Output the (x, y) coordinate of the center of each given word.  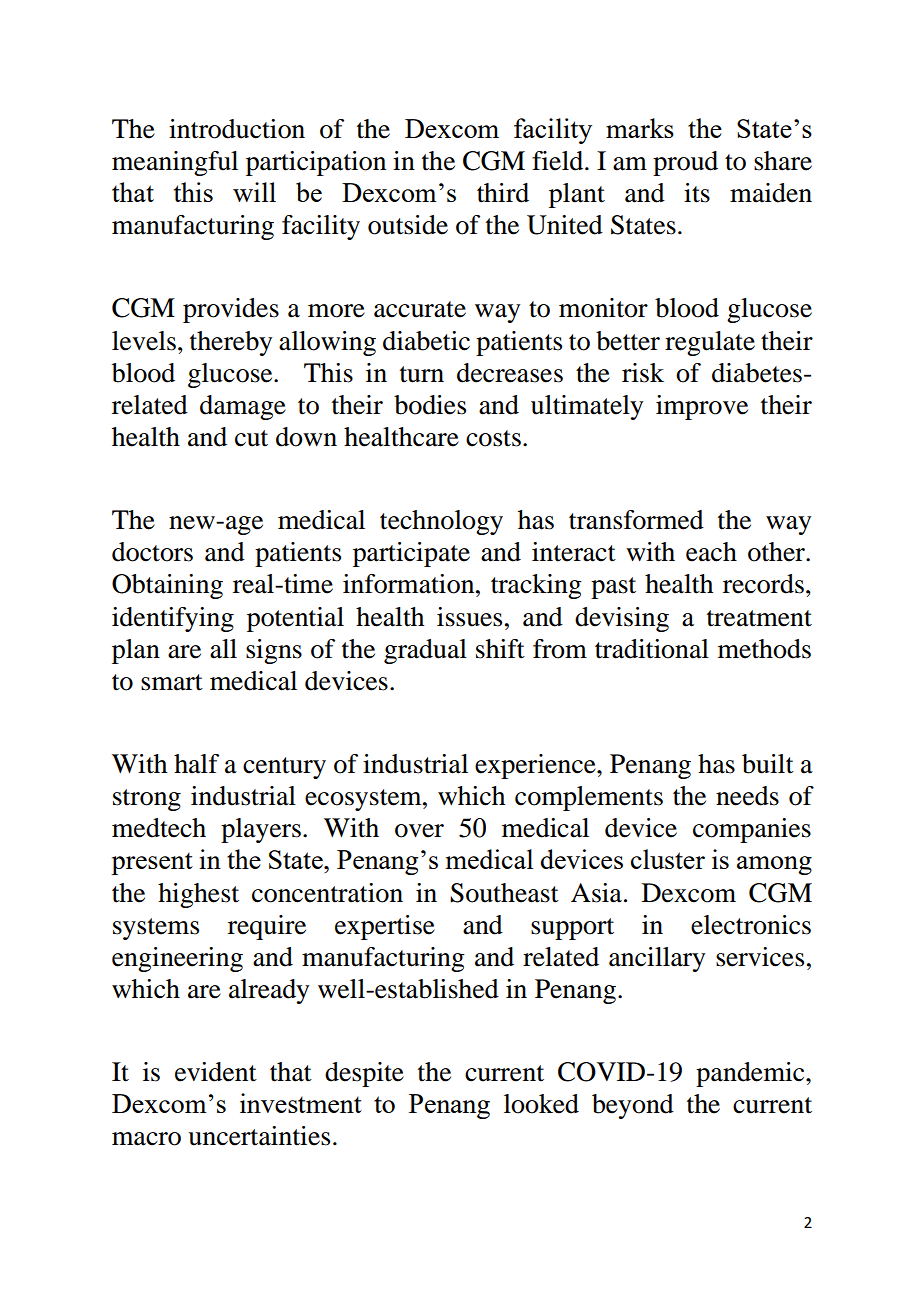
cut (251, 438)
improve (702, 407)
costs (493, 438)
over (419, 831)
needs (747, 796)
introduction (237, 129)
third (503, 193)
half (196, 764)
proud (685, 163)
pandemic (751, 1074)
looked (541, 1104)
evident (216, 1072)
